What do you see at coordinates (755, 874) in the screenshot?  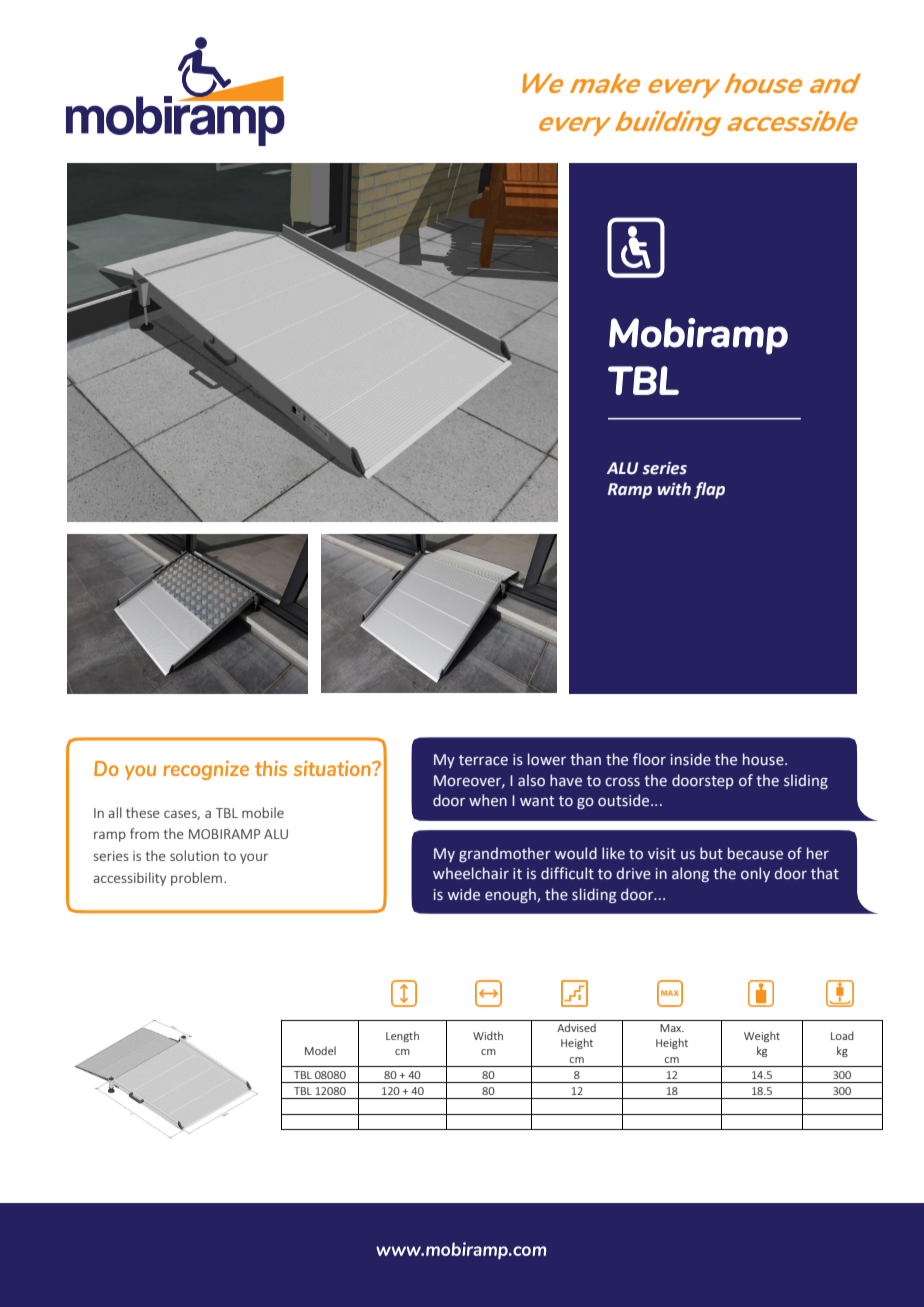 I see `only` at bounding box center [755, 874].
